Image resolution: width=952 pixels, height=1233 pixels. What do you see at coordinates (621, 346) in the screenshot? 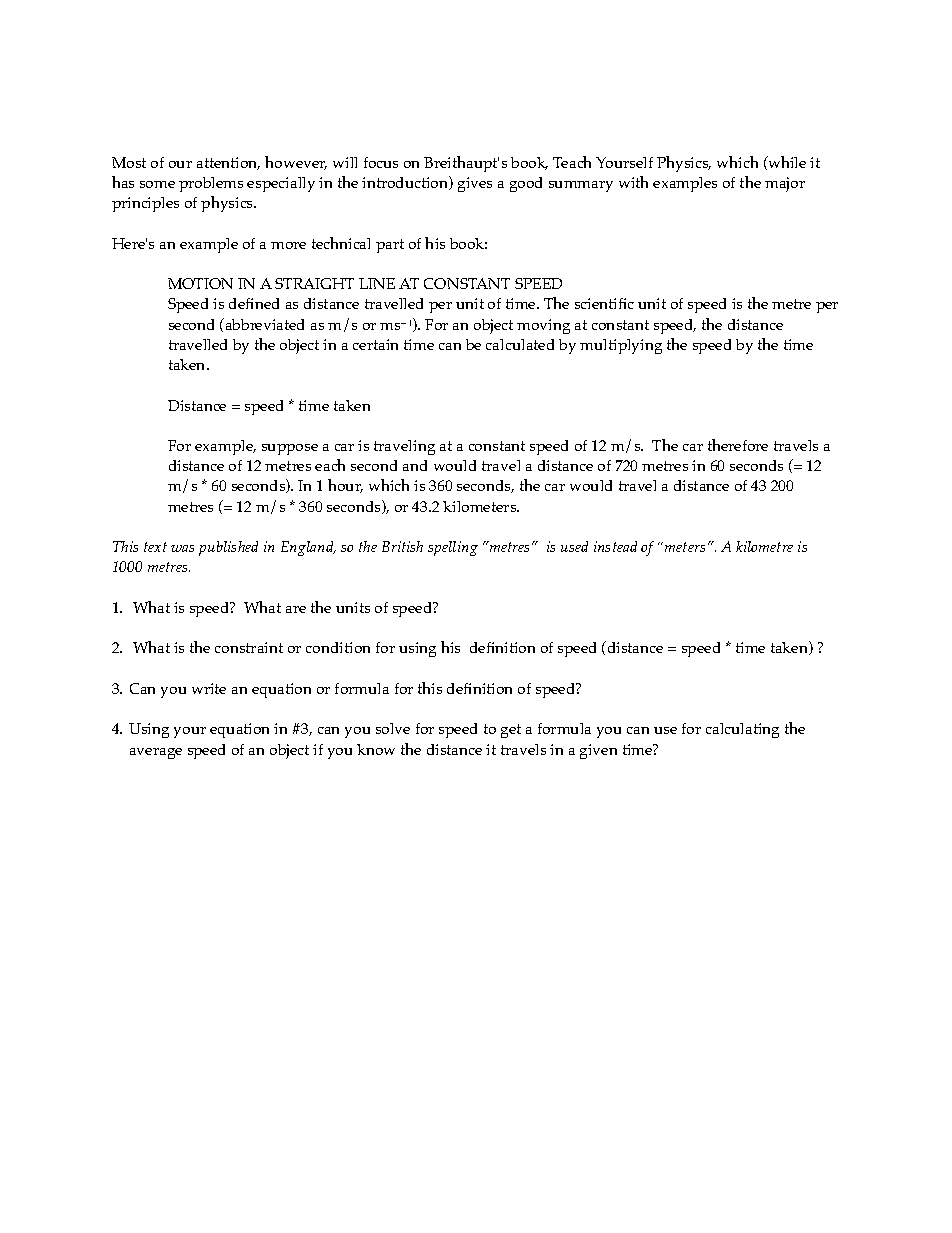
I see `multiplying` at bounding box center [621, 346].
